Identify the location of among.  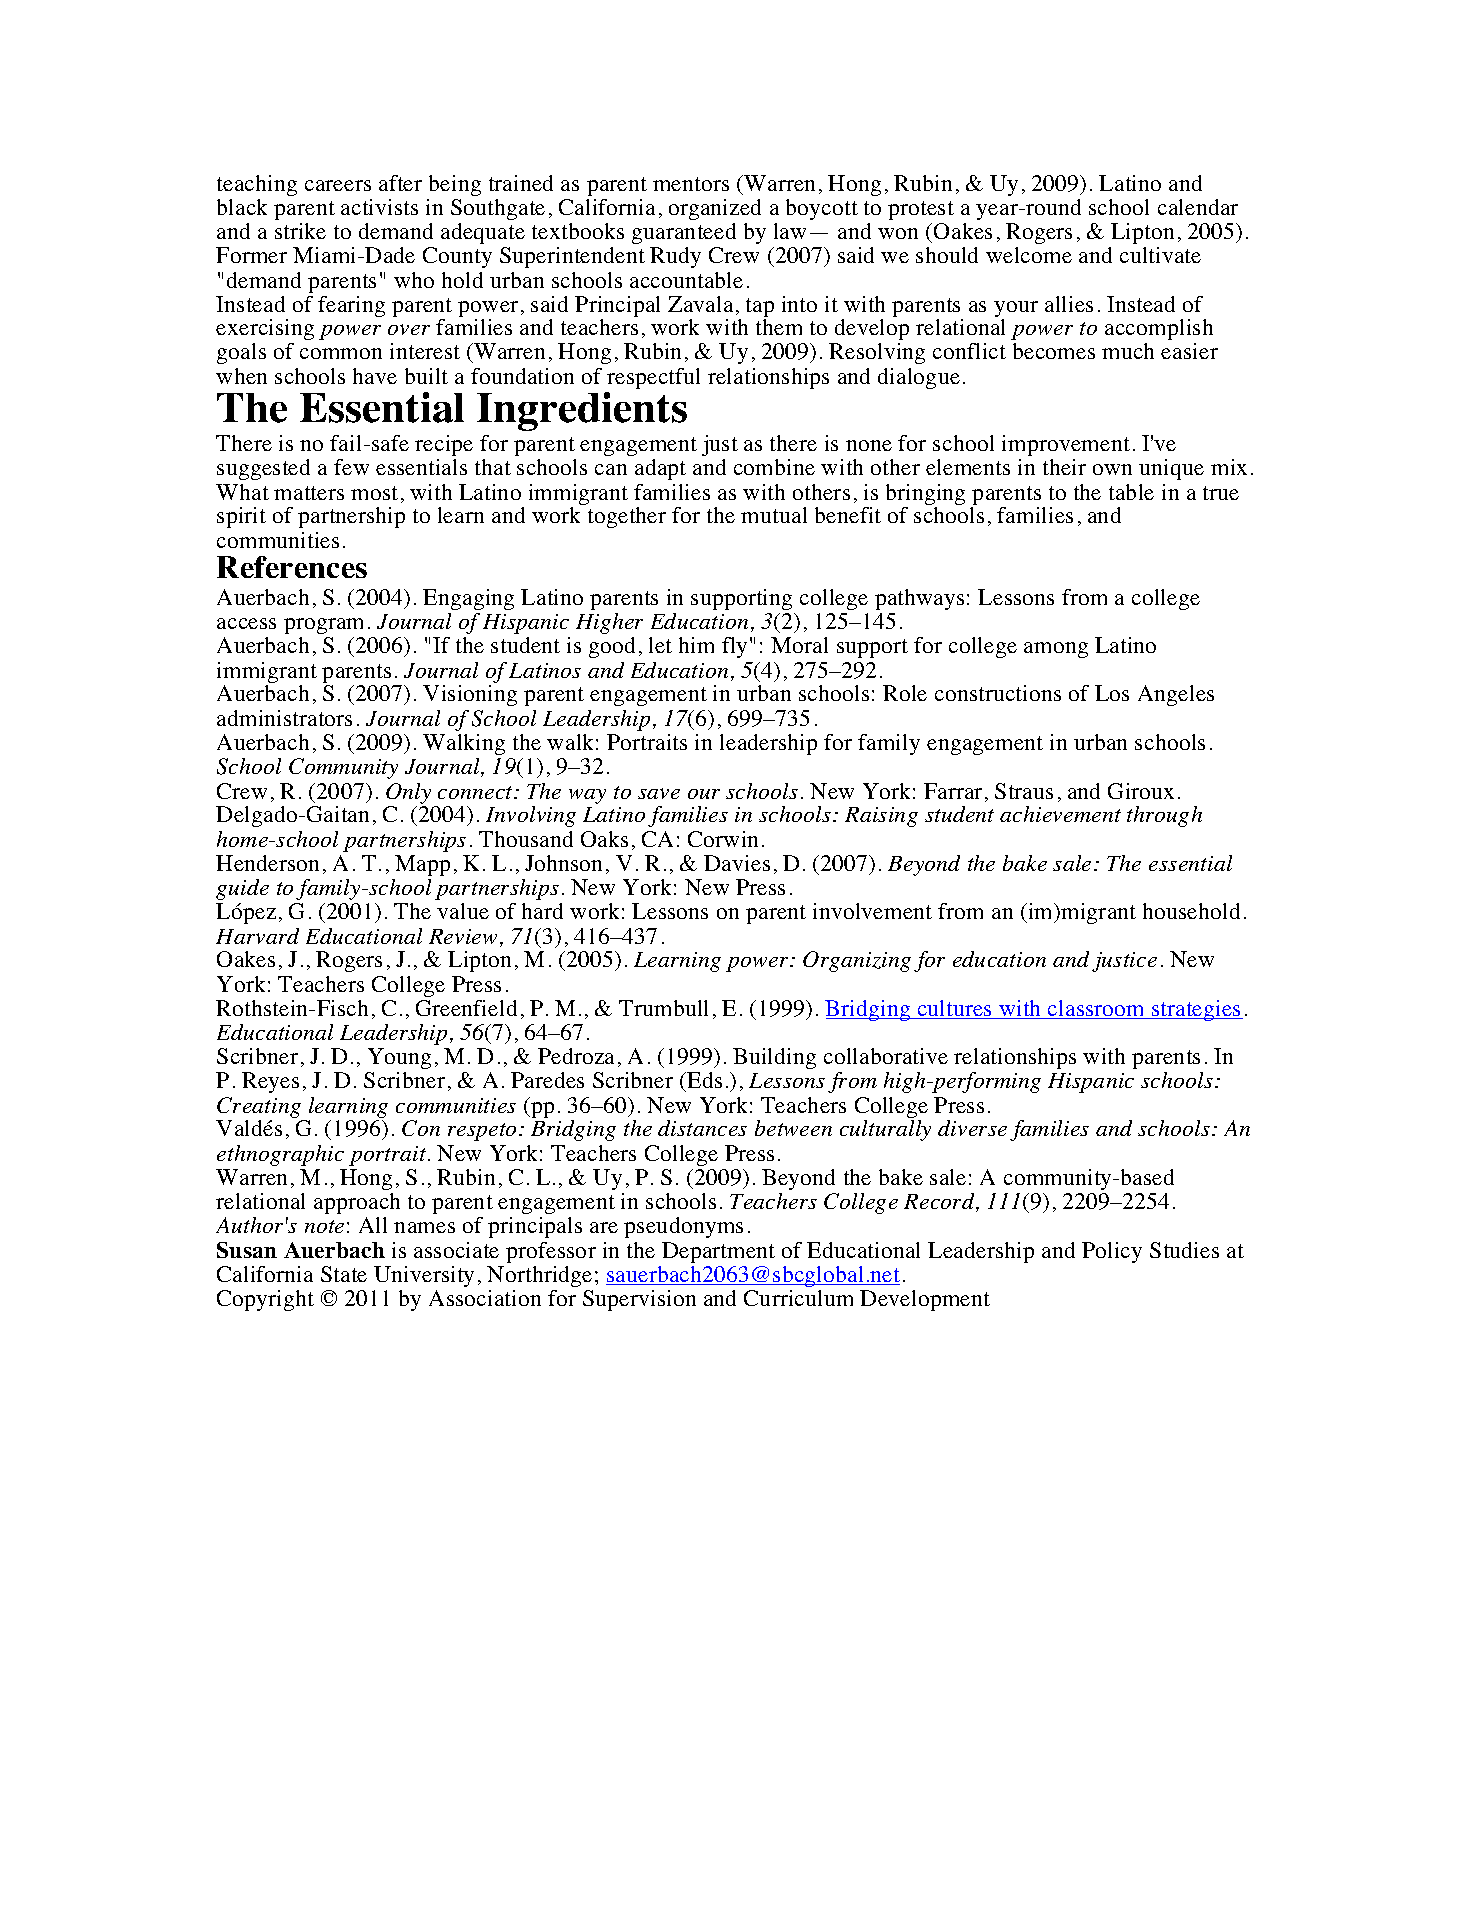
(1056, 650).
